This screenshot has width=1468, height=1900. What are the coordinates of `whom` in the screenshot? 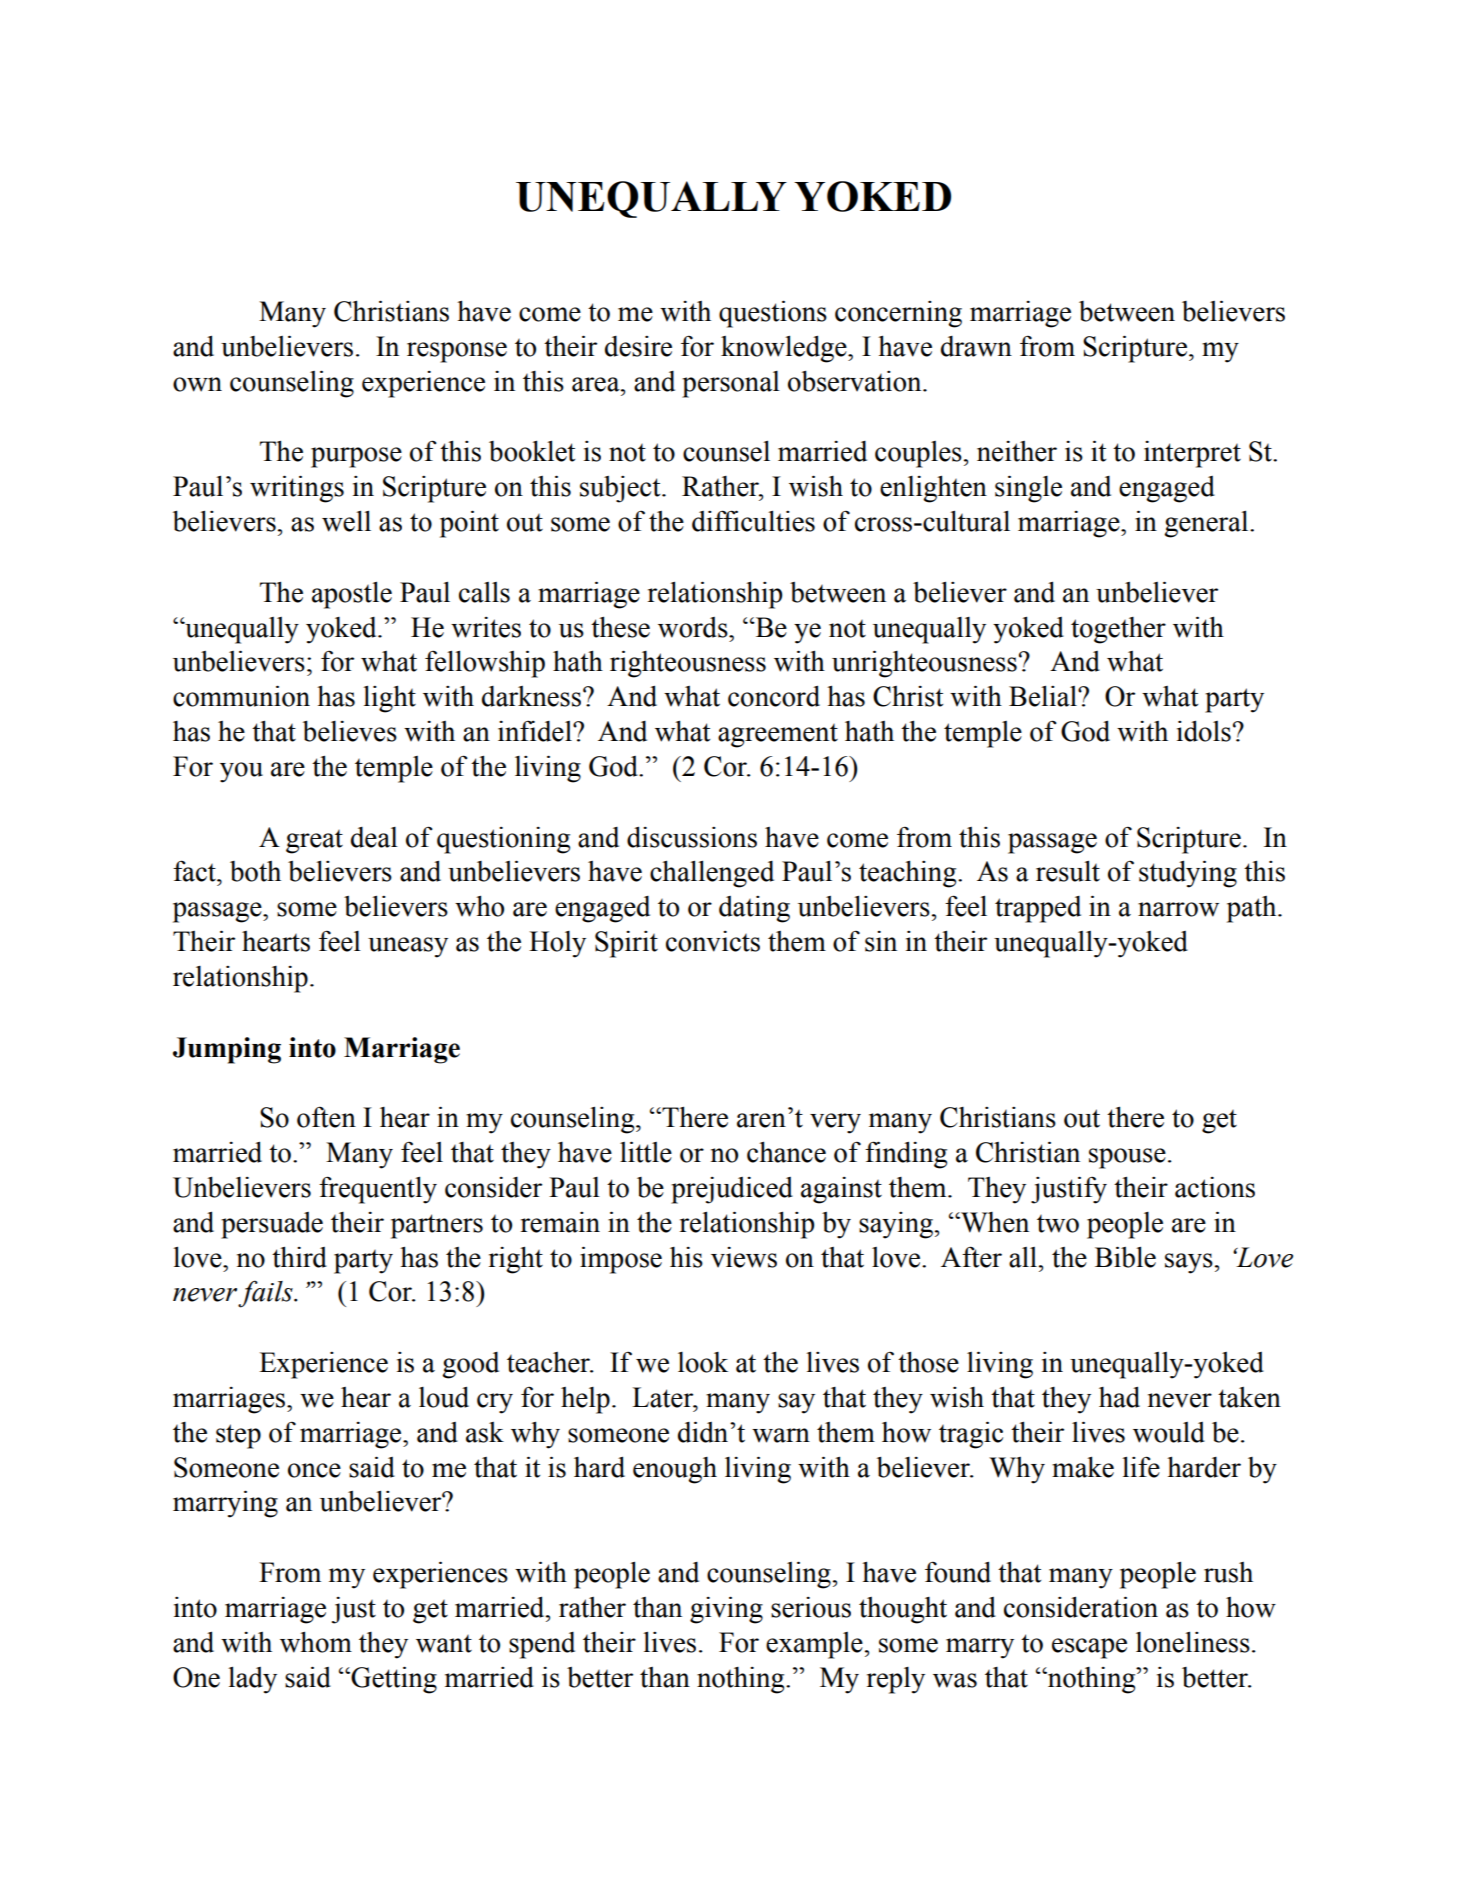 It's located at (316, 1642).
